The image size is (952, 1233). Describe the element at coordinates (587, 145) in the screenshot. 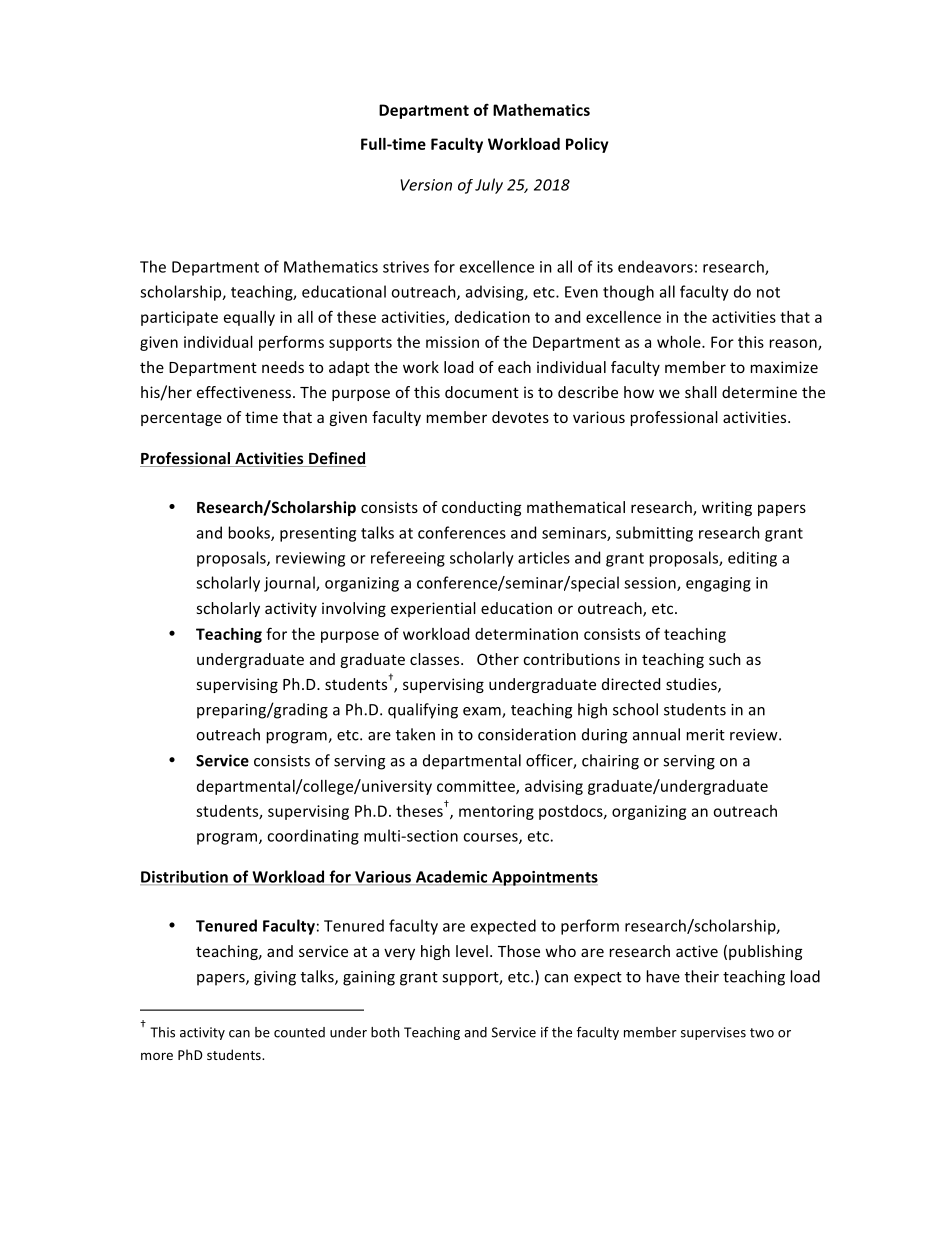

I see `Policy` at that location.
